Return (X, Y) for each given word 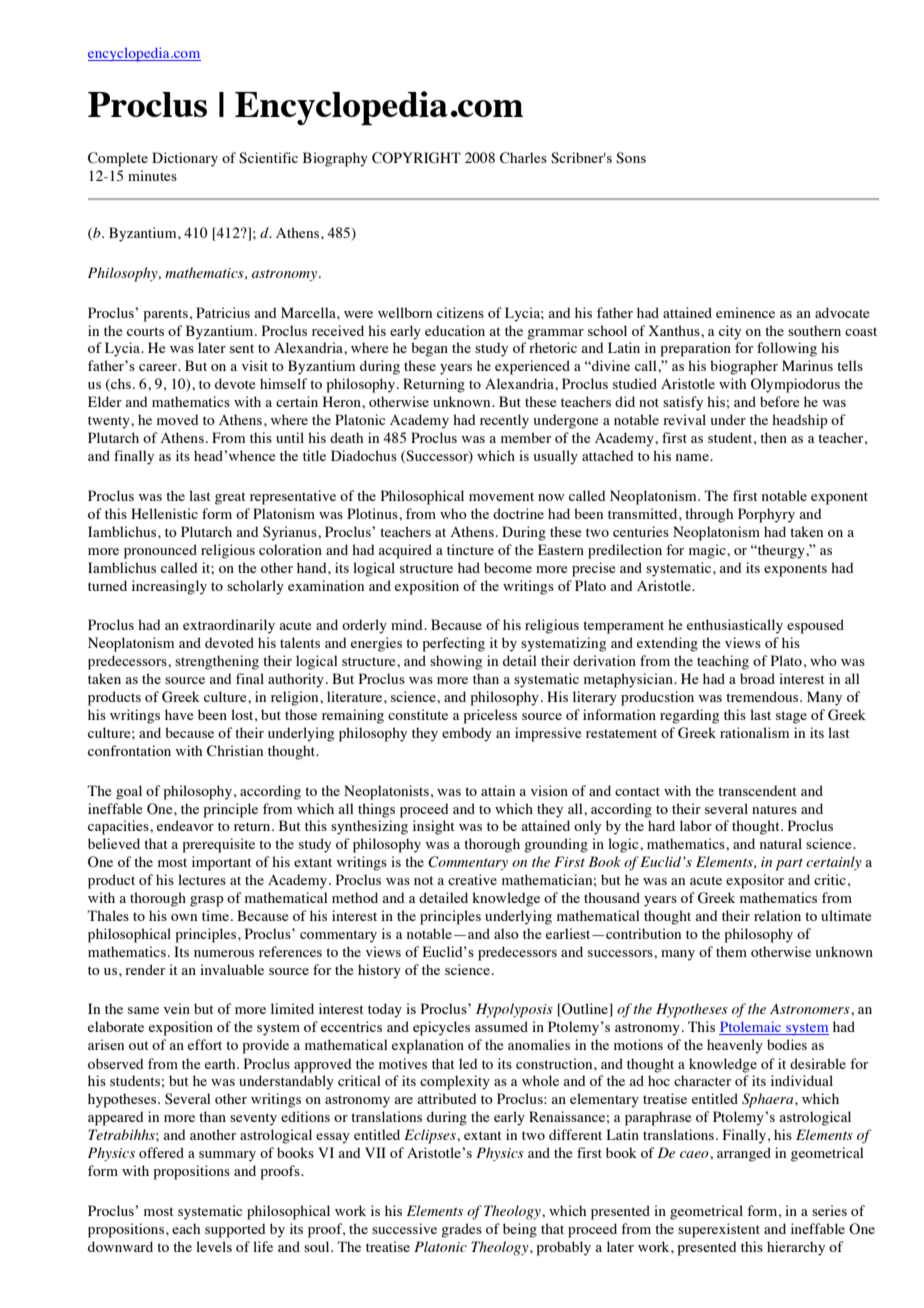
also (506, 933)
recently (504, 421)
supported (235, 1230)
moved (178, 419)
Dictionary (185, 159)
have (179, 714)
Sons (631, 158)
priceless (490, 716)
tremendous (763, 696)
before (779, 401)
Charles (523, 158)
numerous (224, 953)
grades (461, 1230)
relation (777, 915)
